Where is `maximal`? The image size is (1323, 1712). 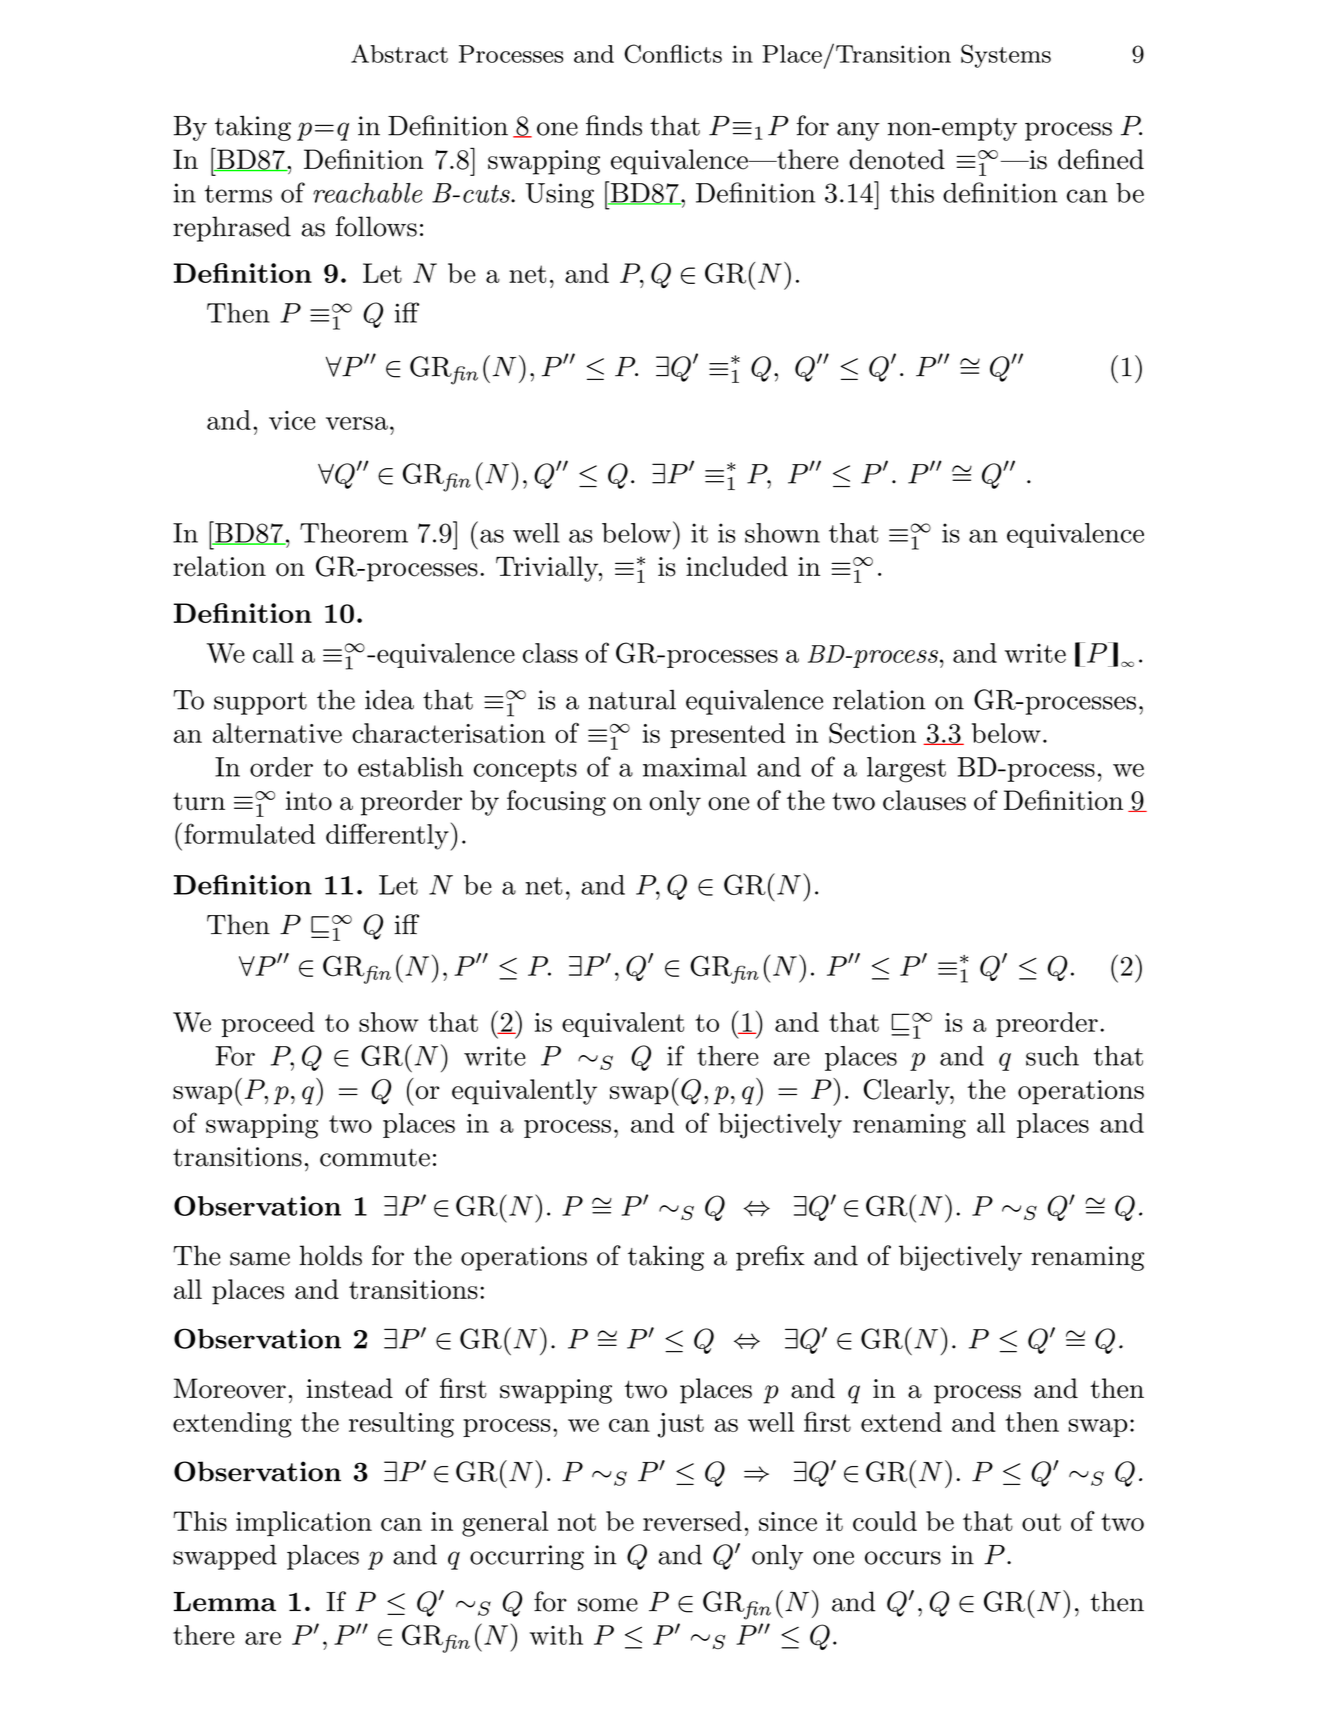 maximal is located at coordinates (695, 767).
